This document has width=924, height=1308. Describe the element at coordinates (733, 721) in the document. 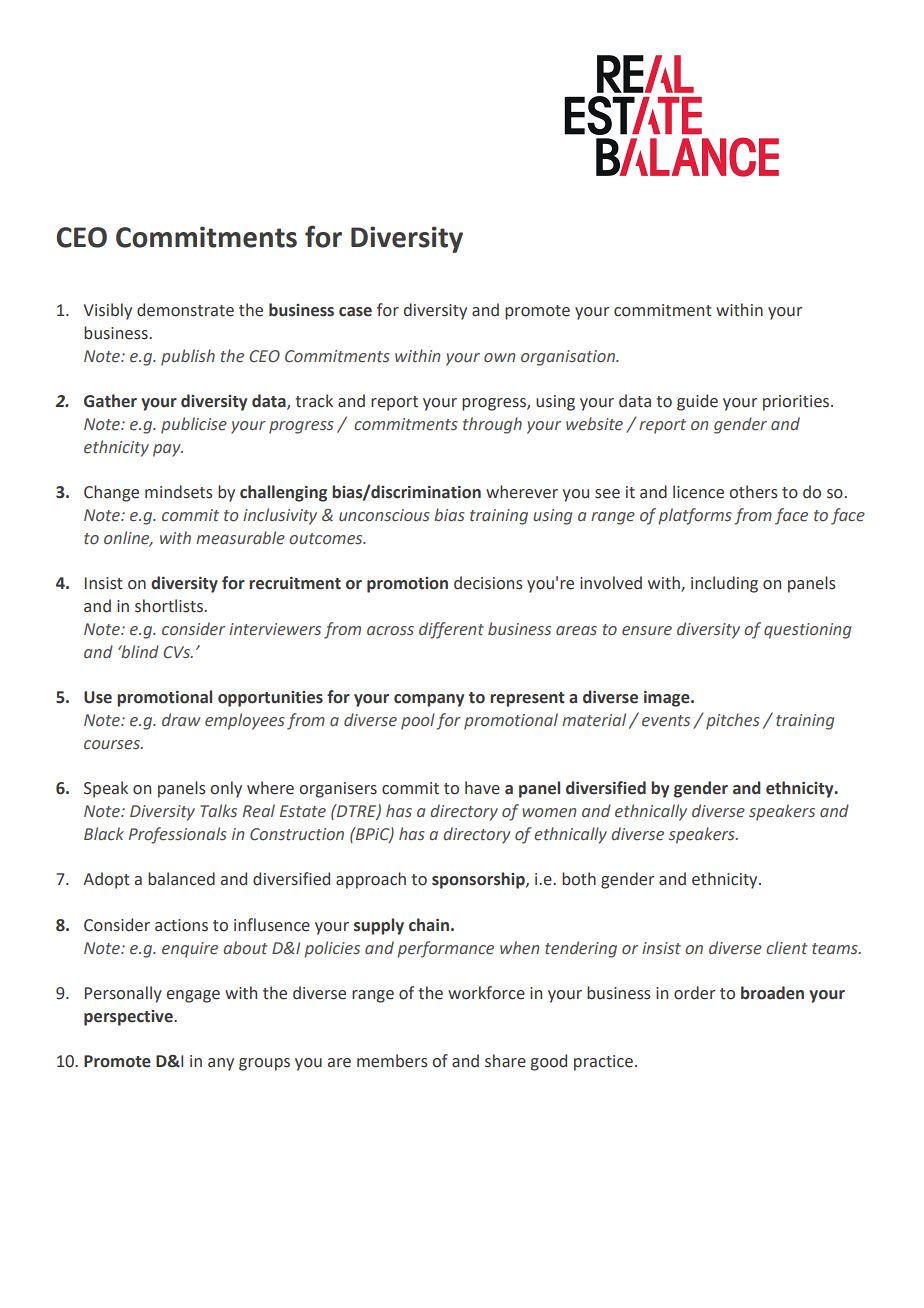

I see `pitches` at that location.
